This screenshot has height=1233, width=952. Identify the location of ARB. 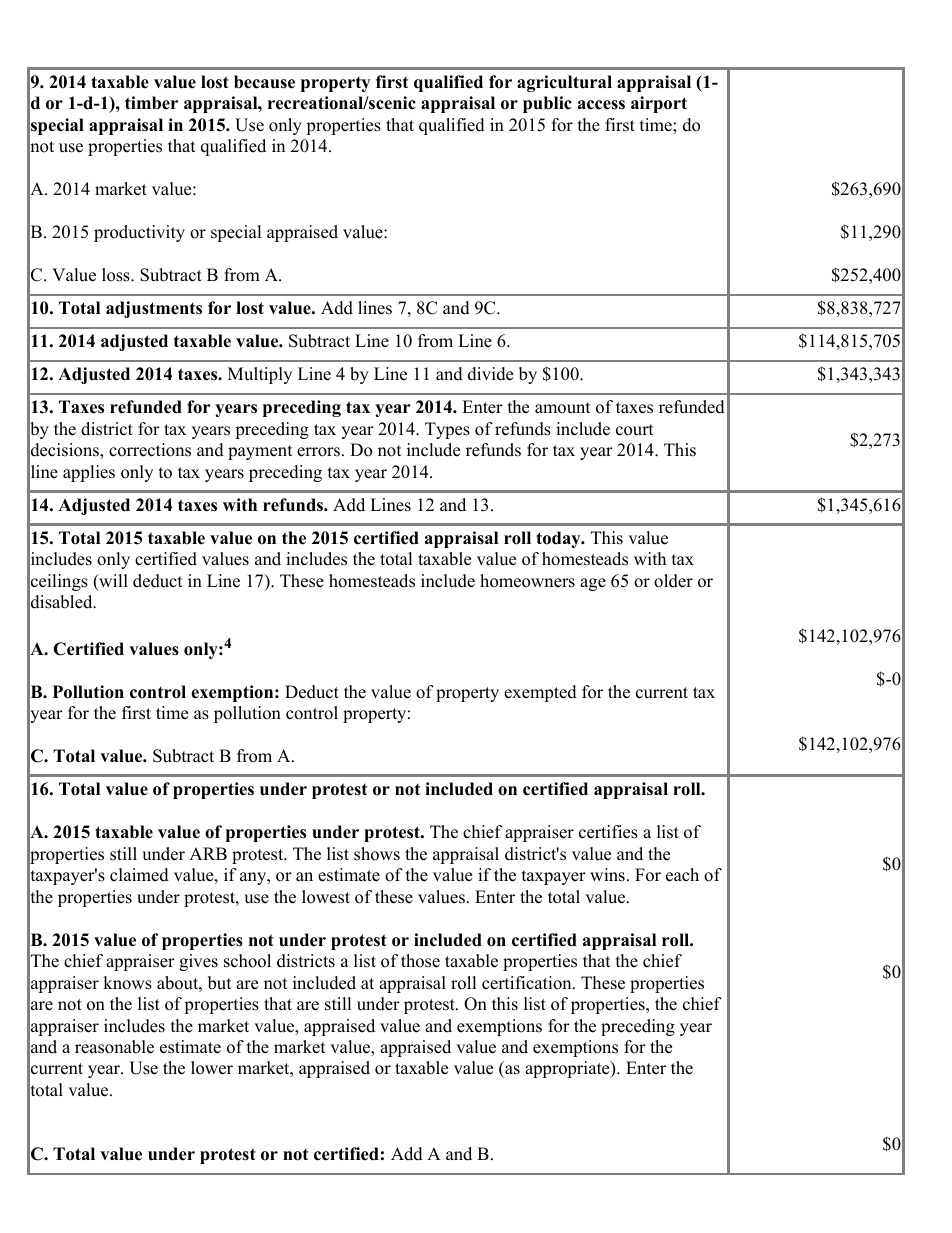
(208, 853).
